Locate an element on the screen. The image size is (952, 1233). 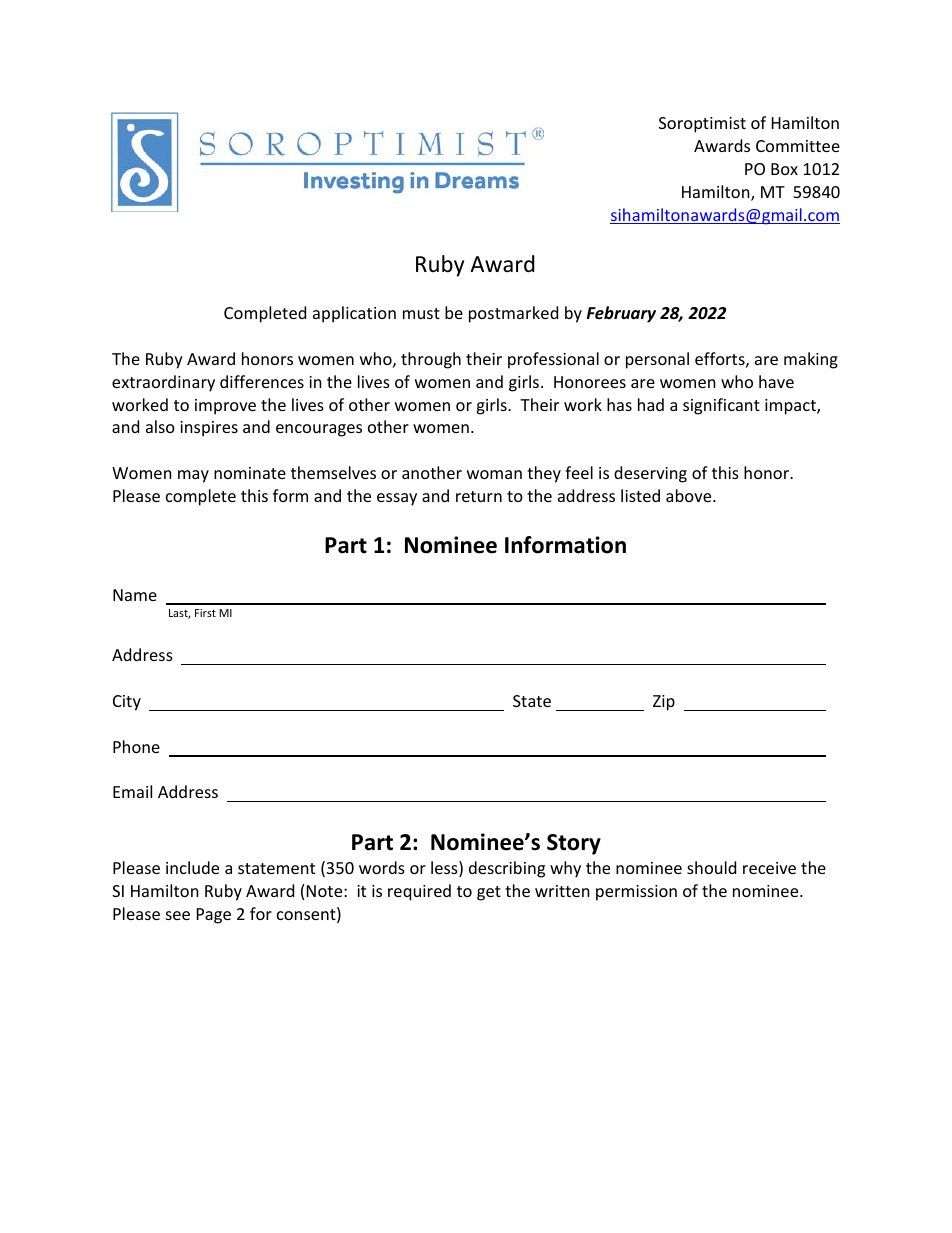
above is located at coordinates (690, 495).
